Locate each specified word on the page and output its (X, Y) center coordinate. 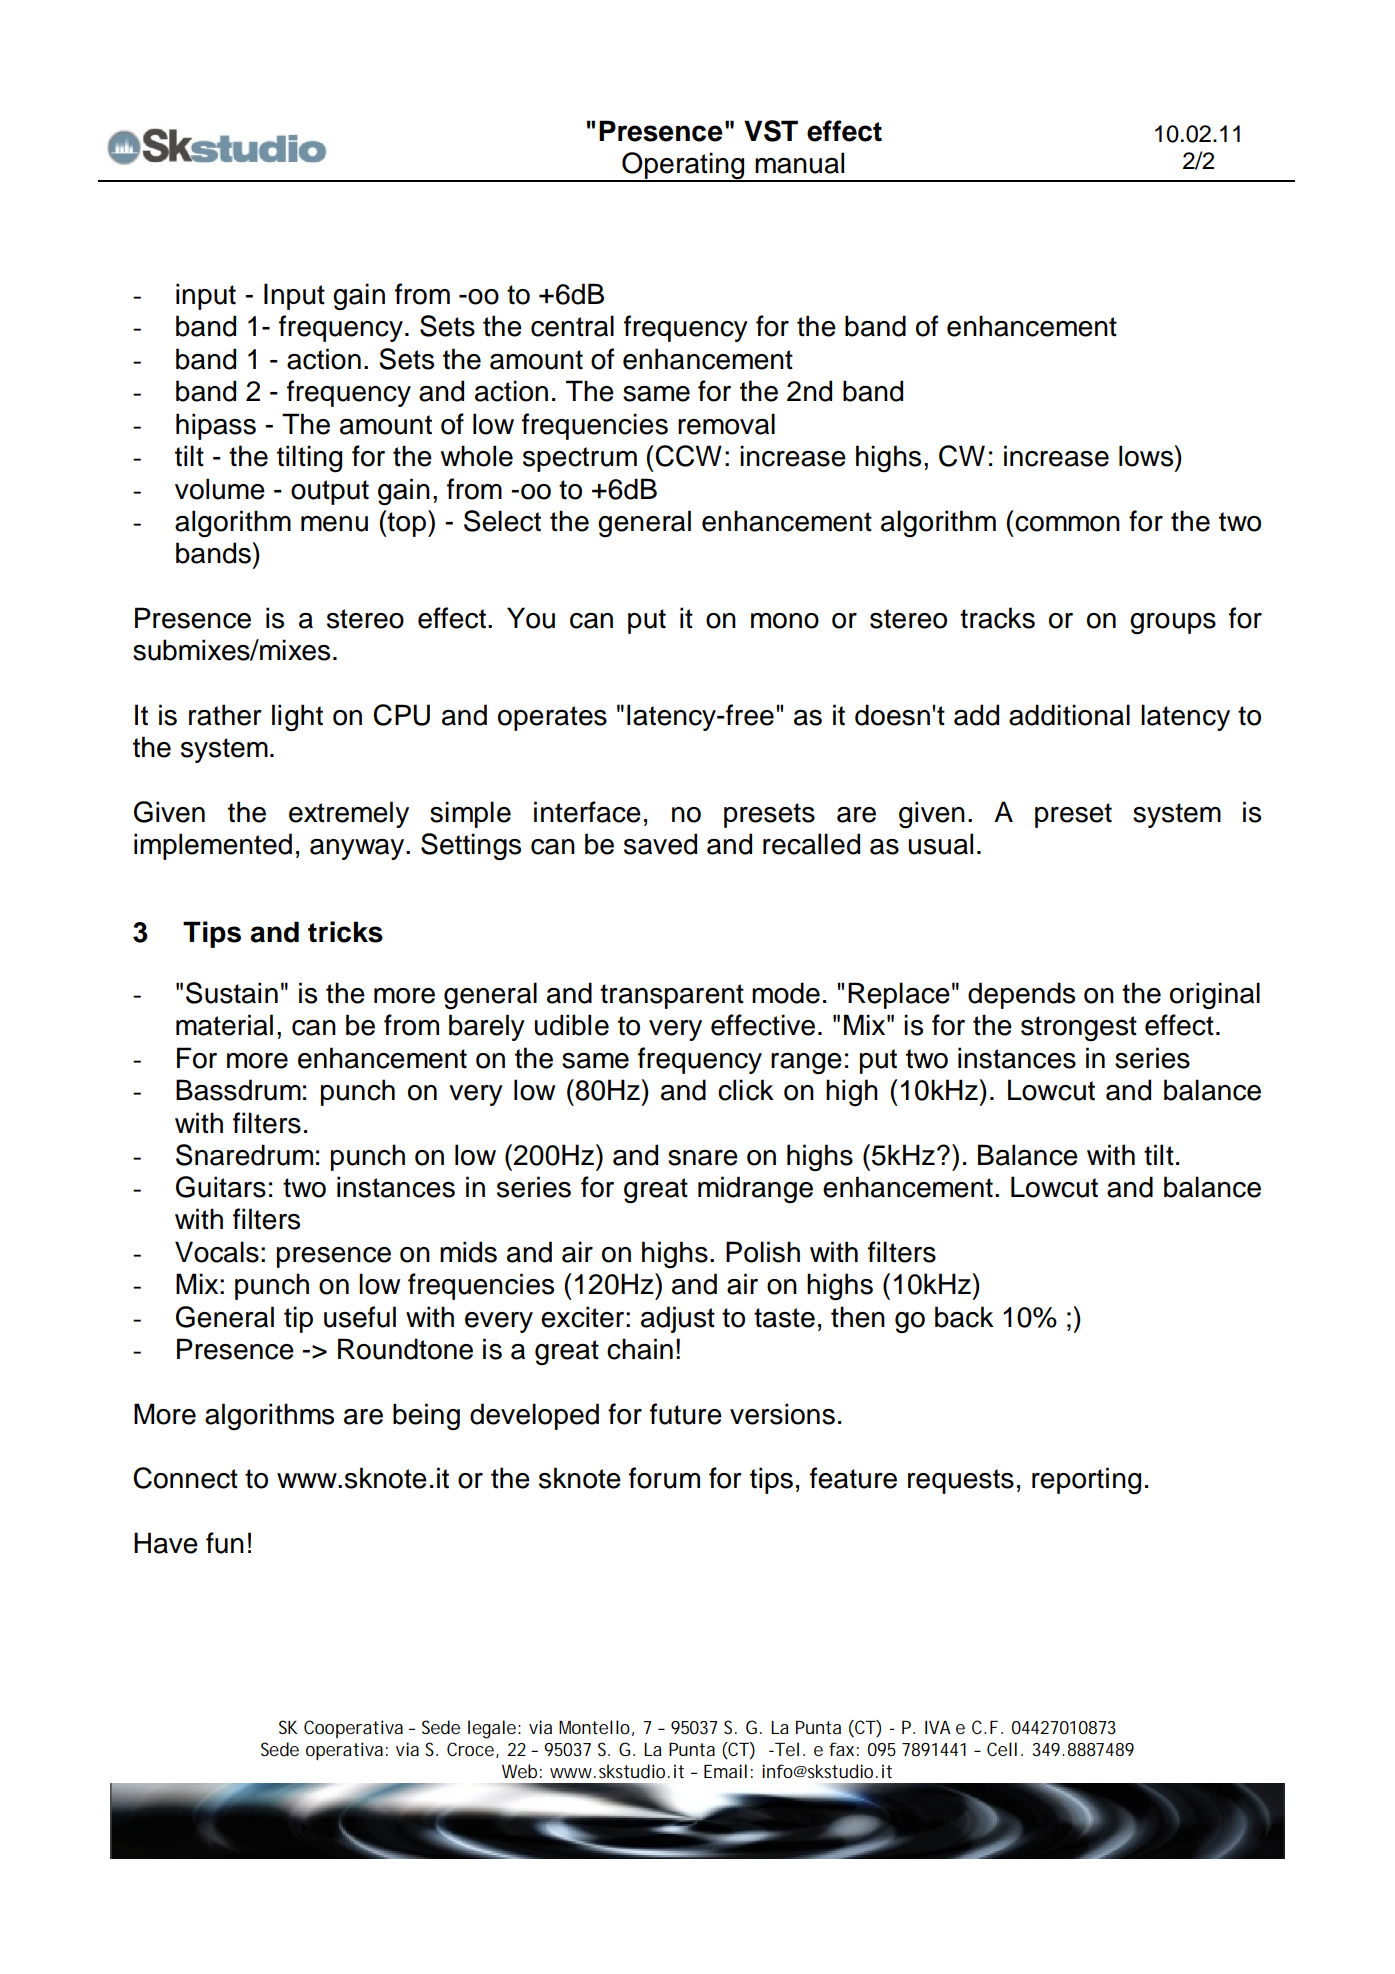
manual (799, 163)
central (572, 326)
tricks (345, 932)
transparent (672, 996)
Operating (683, 167)
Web (519, 1771)
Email (725, 1771)
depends (1021, 995)
